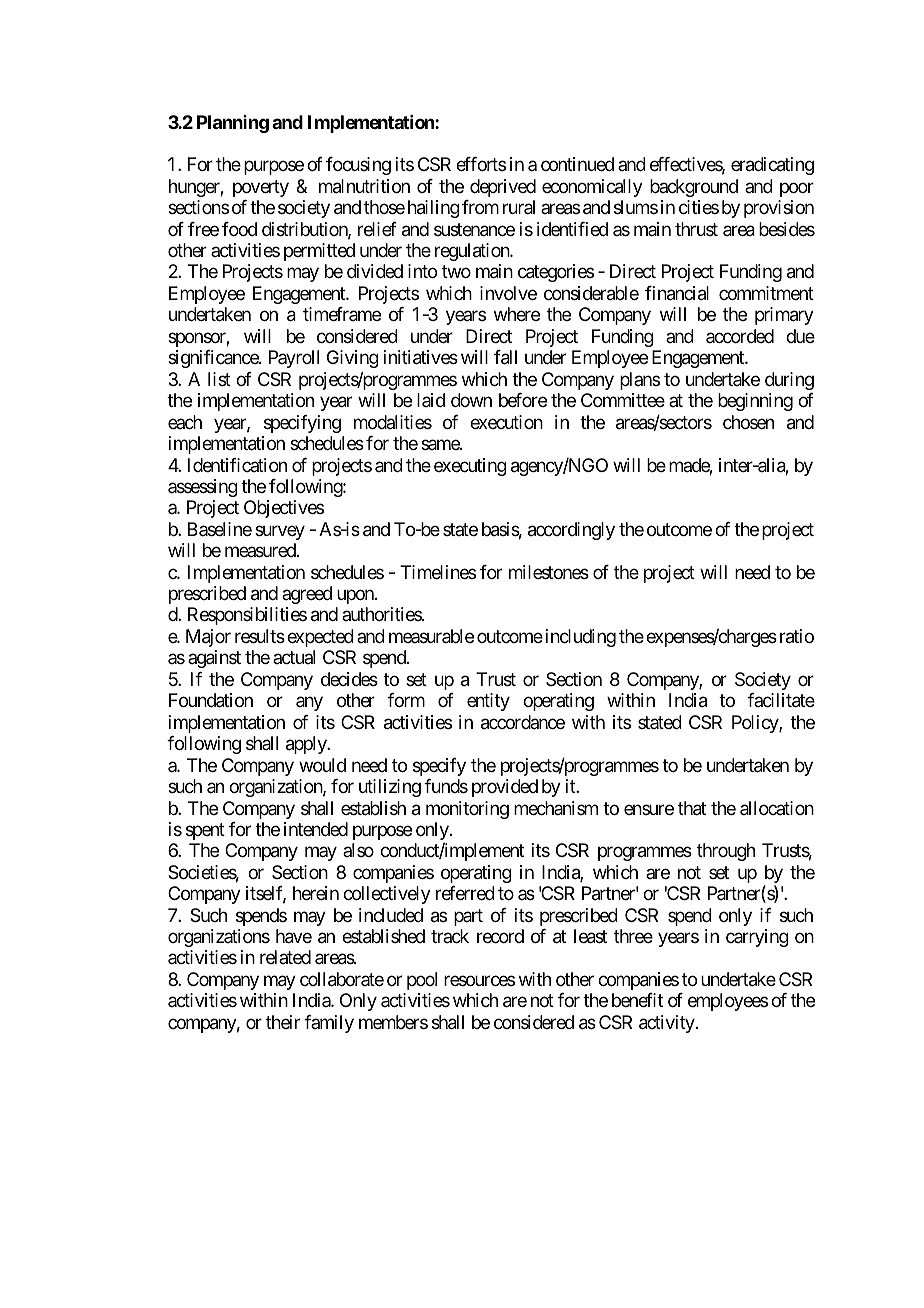 The width and height of the screenshot is (924, 1308). I want to click on that, so click(692, 808).
